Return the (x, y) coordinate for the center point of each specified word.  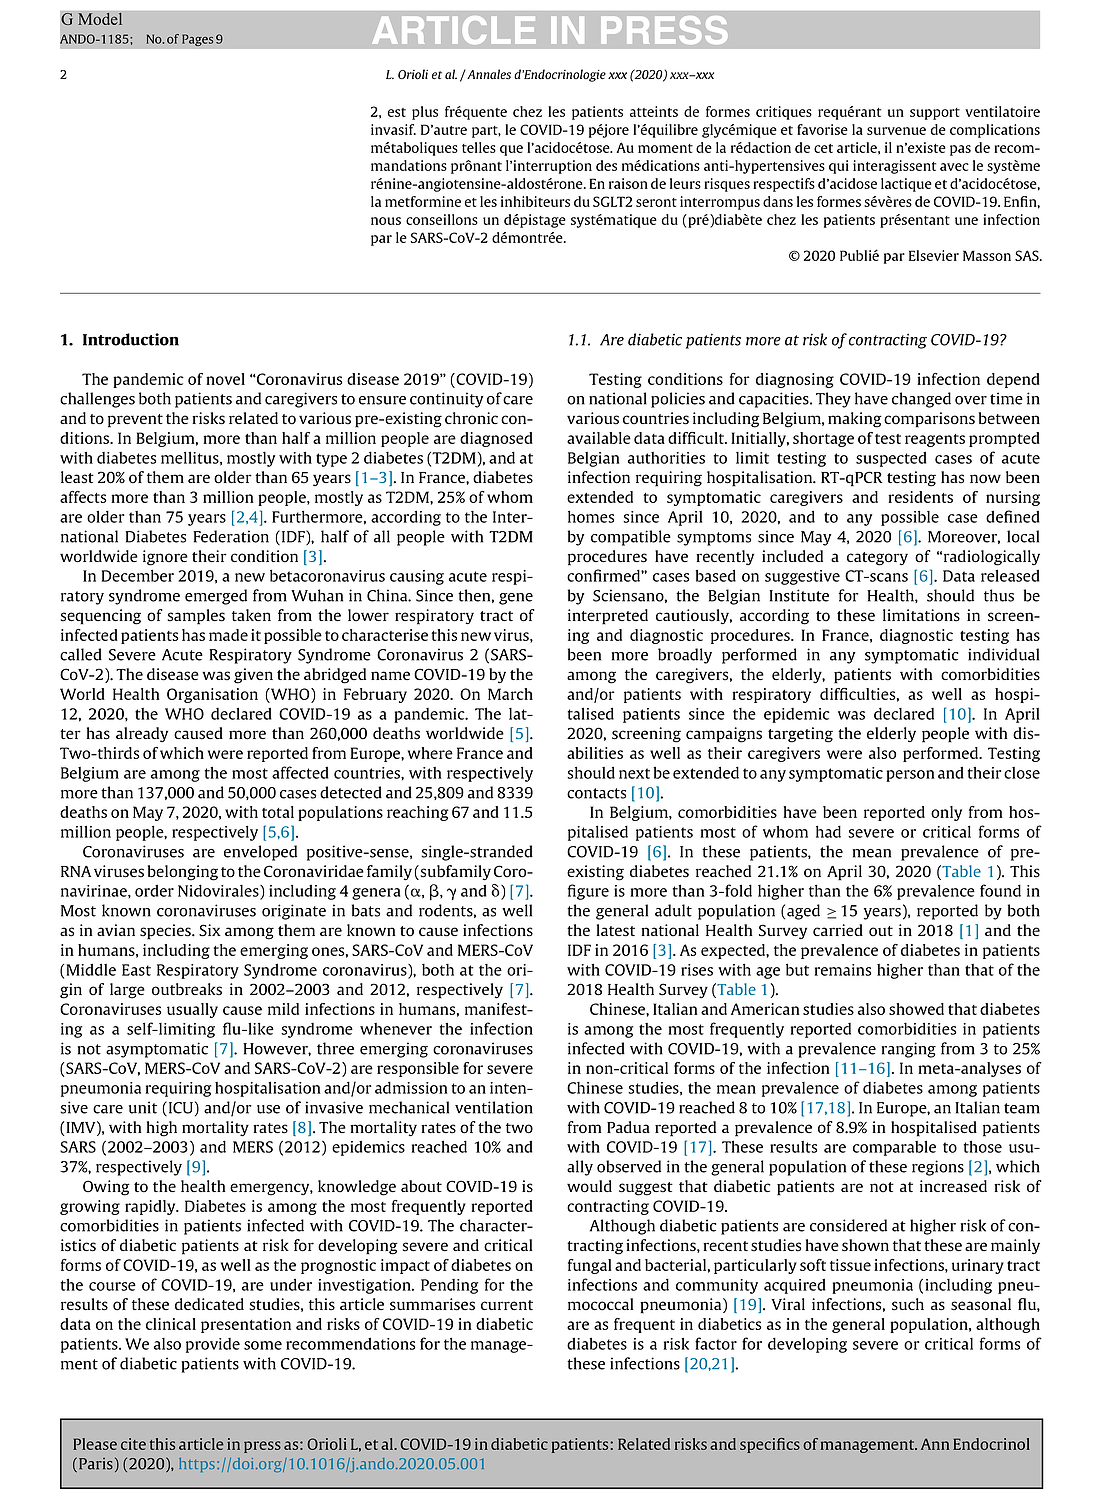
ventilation (494, 1107)
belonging (183, 873)
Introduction (131, 339)
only (946, 813)
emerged (216, 597)
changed (921, 400)
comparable (894, 1148)
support (935, 114)
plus (425, 113)
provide (213, 1345)
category (877, 559)
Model (100, 19)
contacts (596, 793)
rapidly (151, 1207)
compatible (631, 538)
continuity (446, 400)
